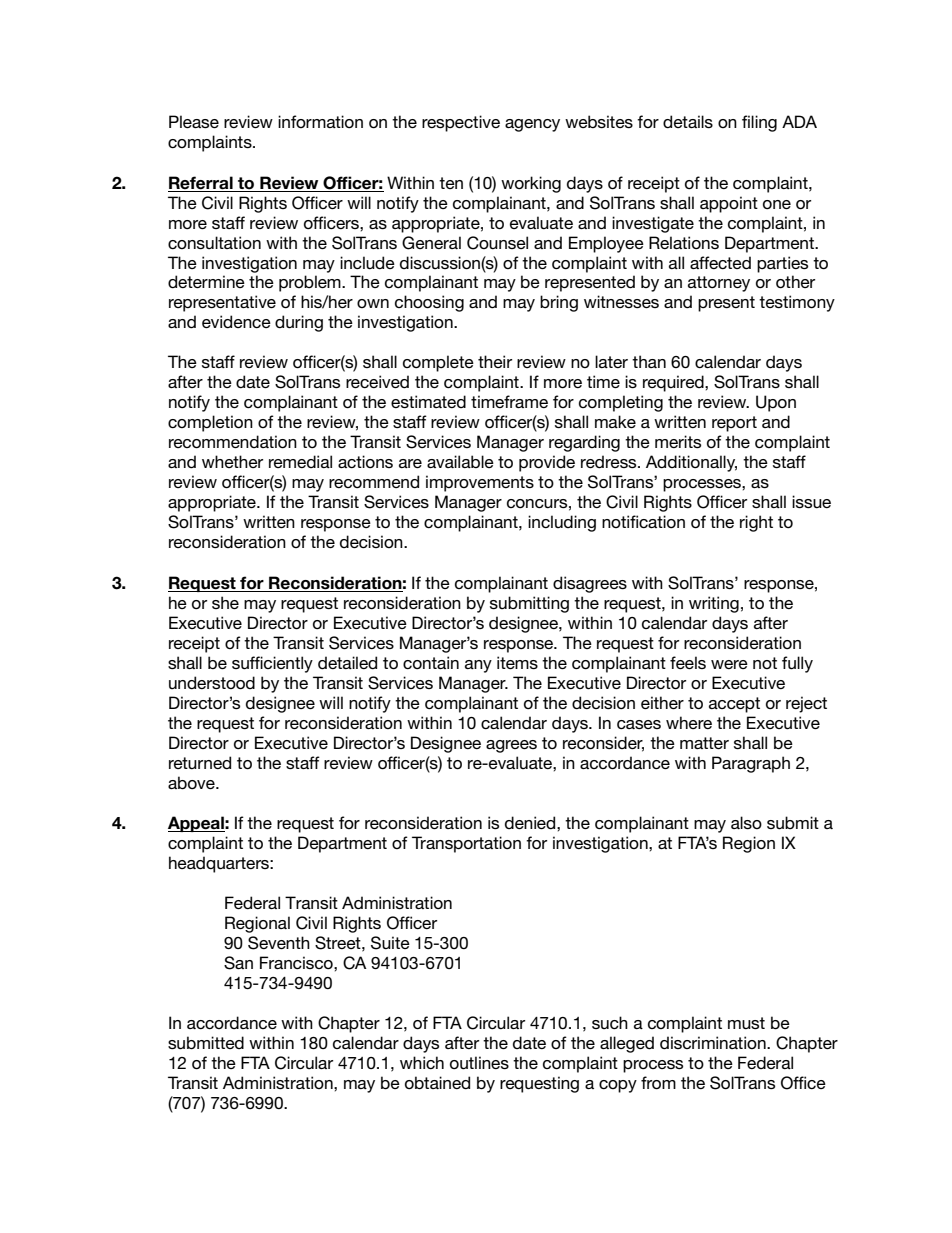  I want to click on outlines, so click(479, 1063).
